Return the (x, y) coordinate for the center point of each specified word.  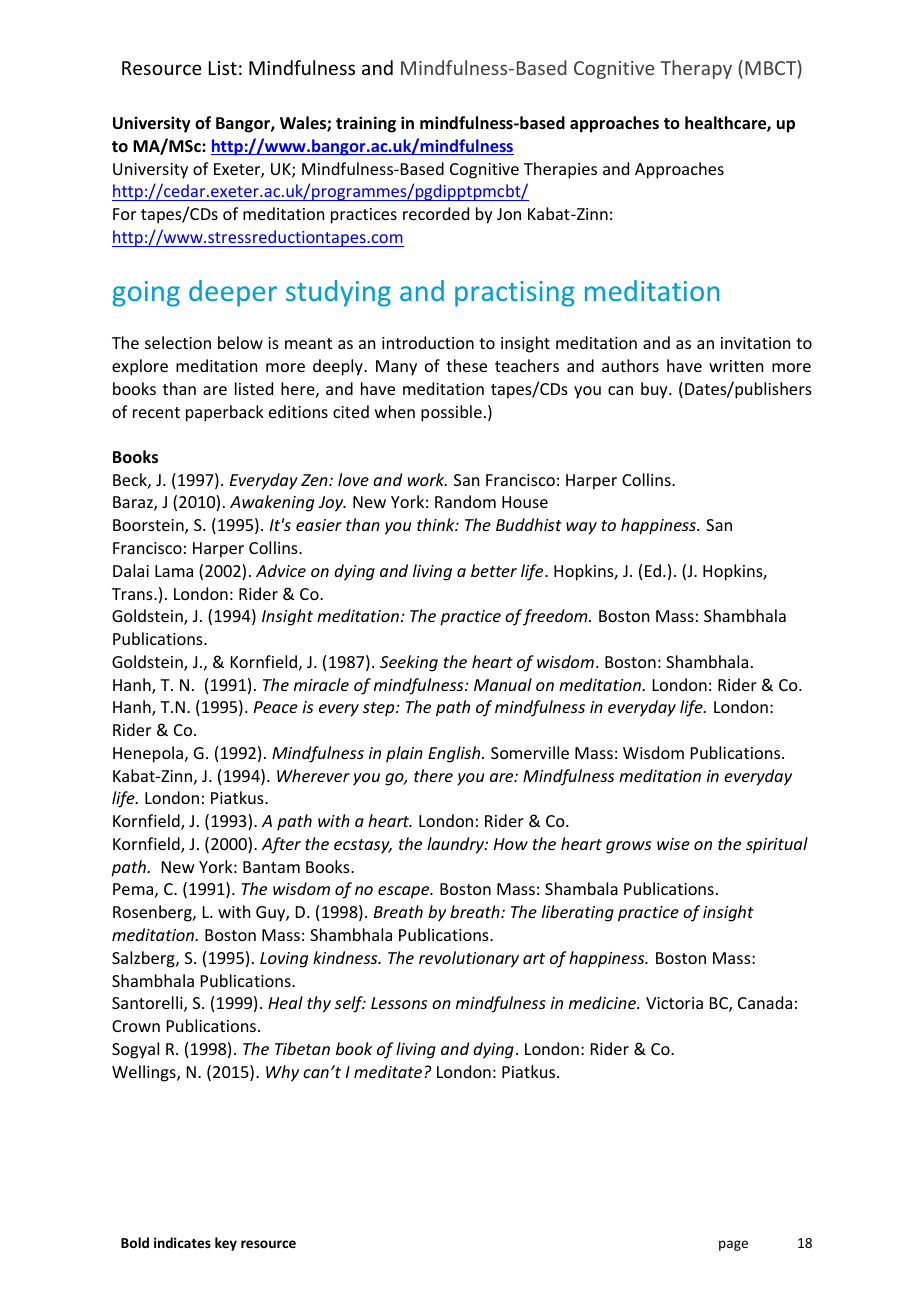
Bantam (271, 867)
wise (673, 844)
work (427, 479)
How (511, 844)
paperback (225, 413)
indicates (182, 1242)
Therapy (696, 69)
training (366, 124)
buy (655, 390)
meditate (389, 1071)
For (124, 214)
